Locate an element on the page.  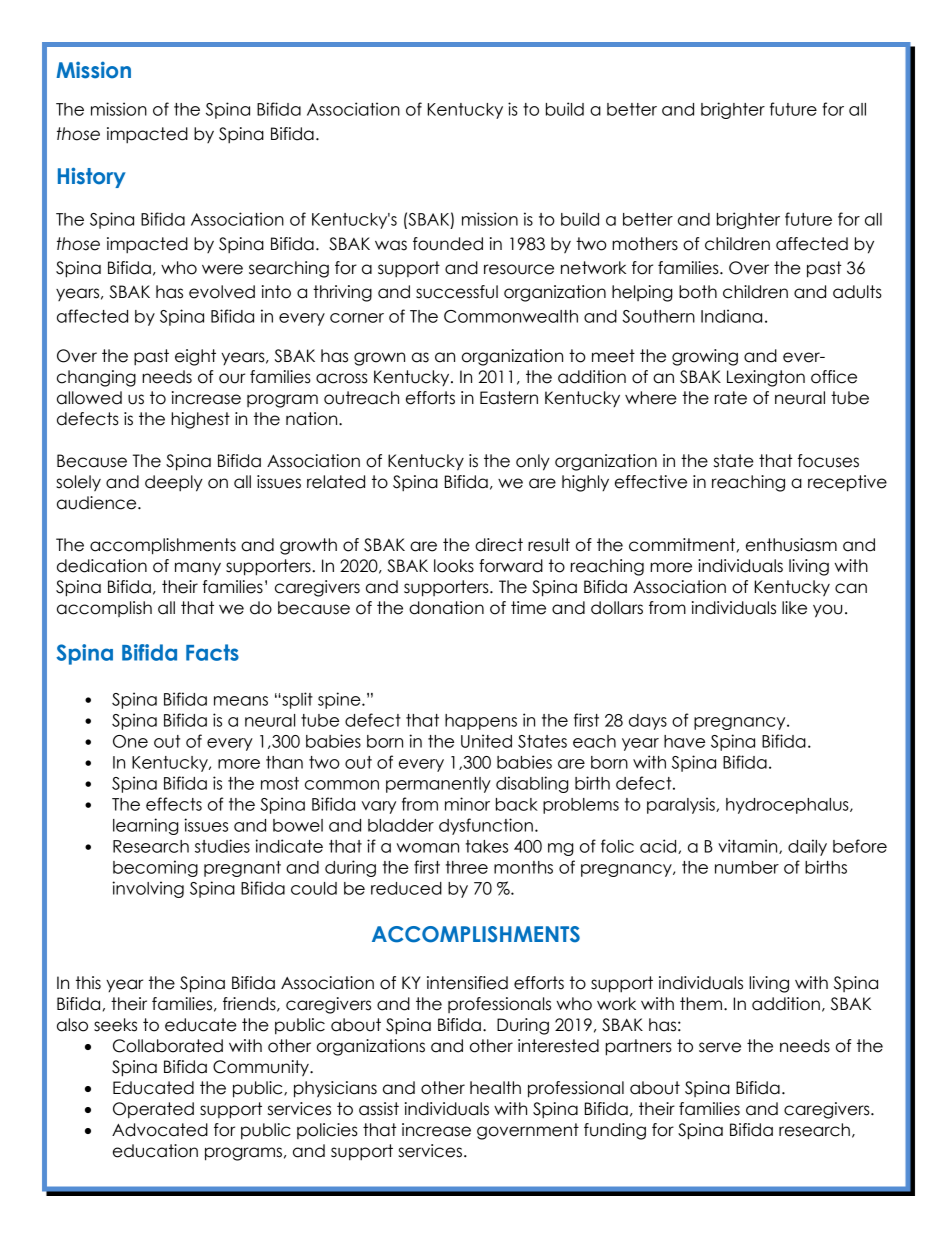
involving is located at coordinates (148, 889).
